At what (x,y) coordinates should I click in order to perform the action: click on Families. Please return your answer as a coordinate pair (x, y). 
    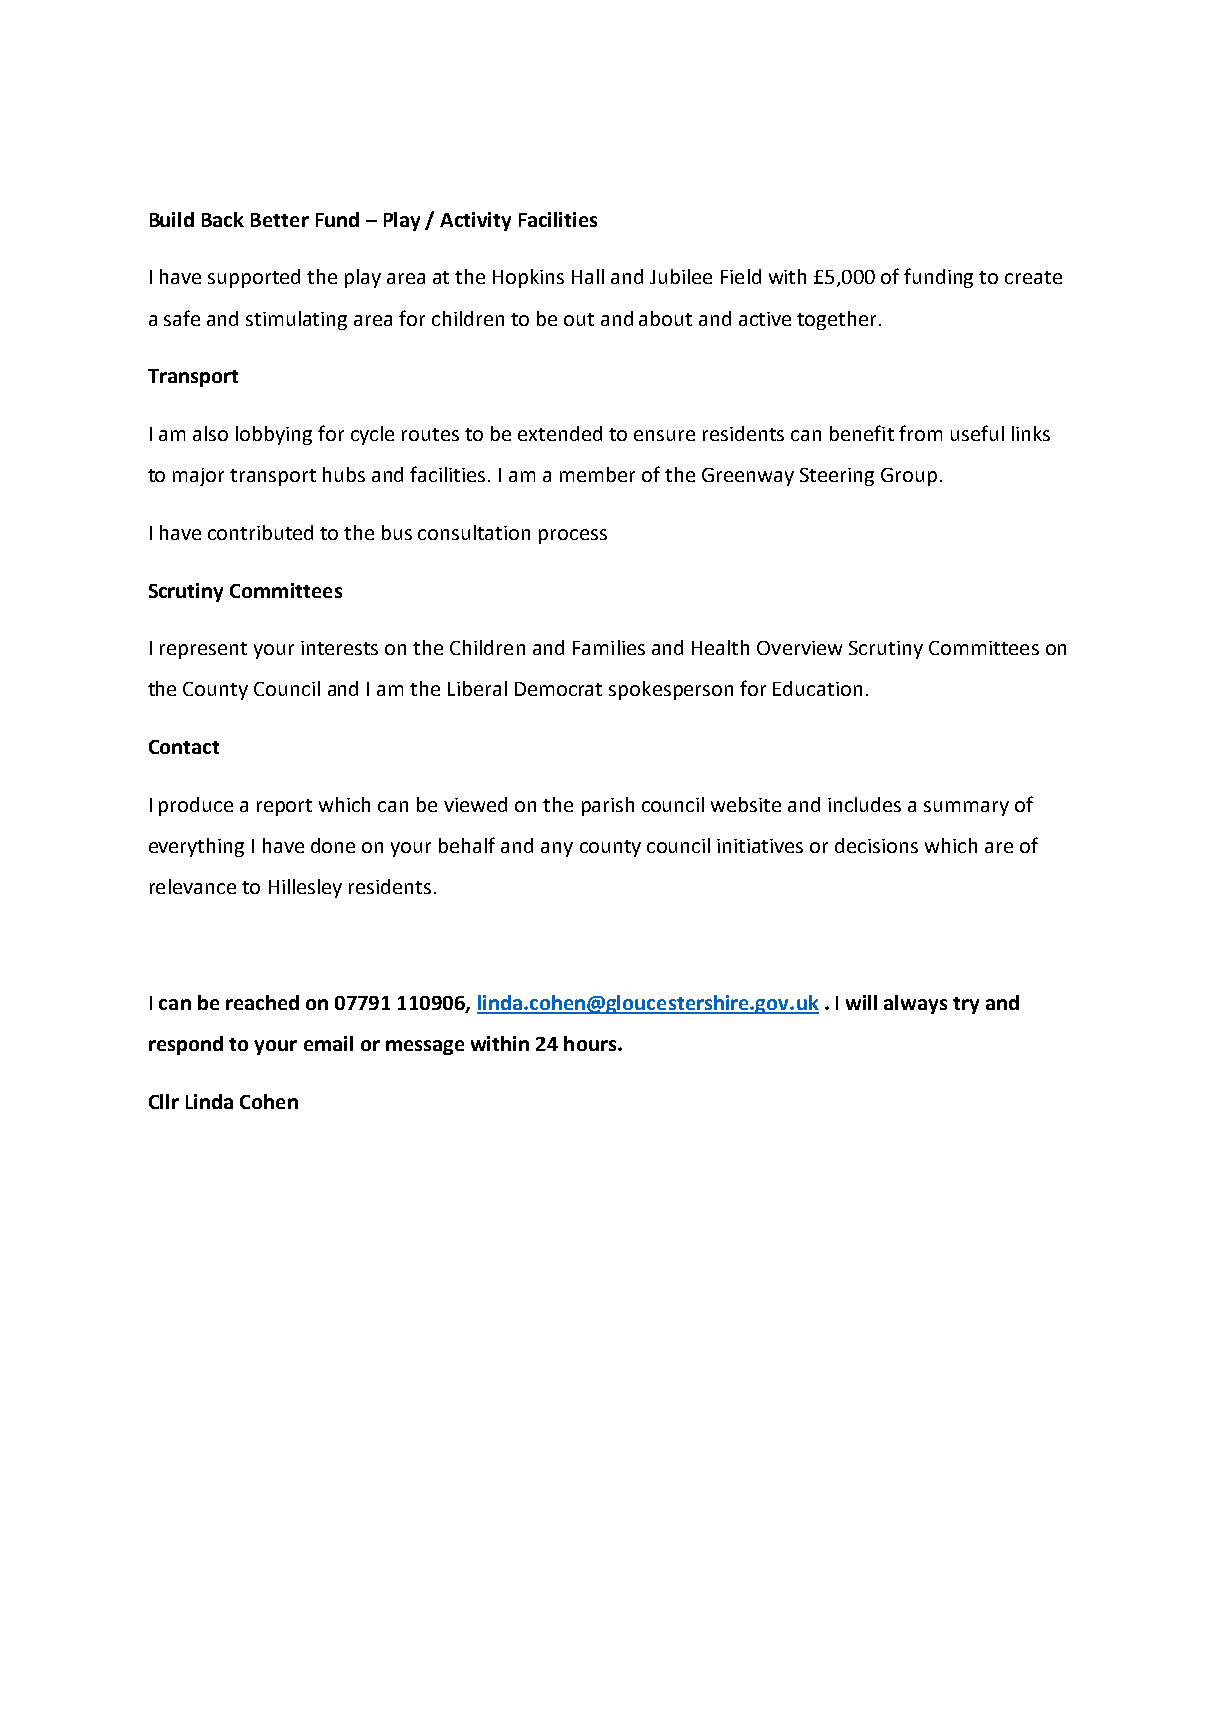
    Looking at the image, I should click on (609, 647).
